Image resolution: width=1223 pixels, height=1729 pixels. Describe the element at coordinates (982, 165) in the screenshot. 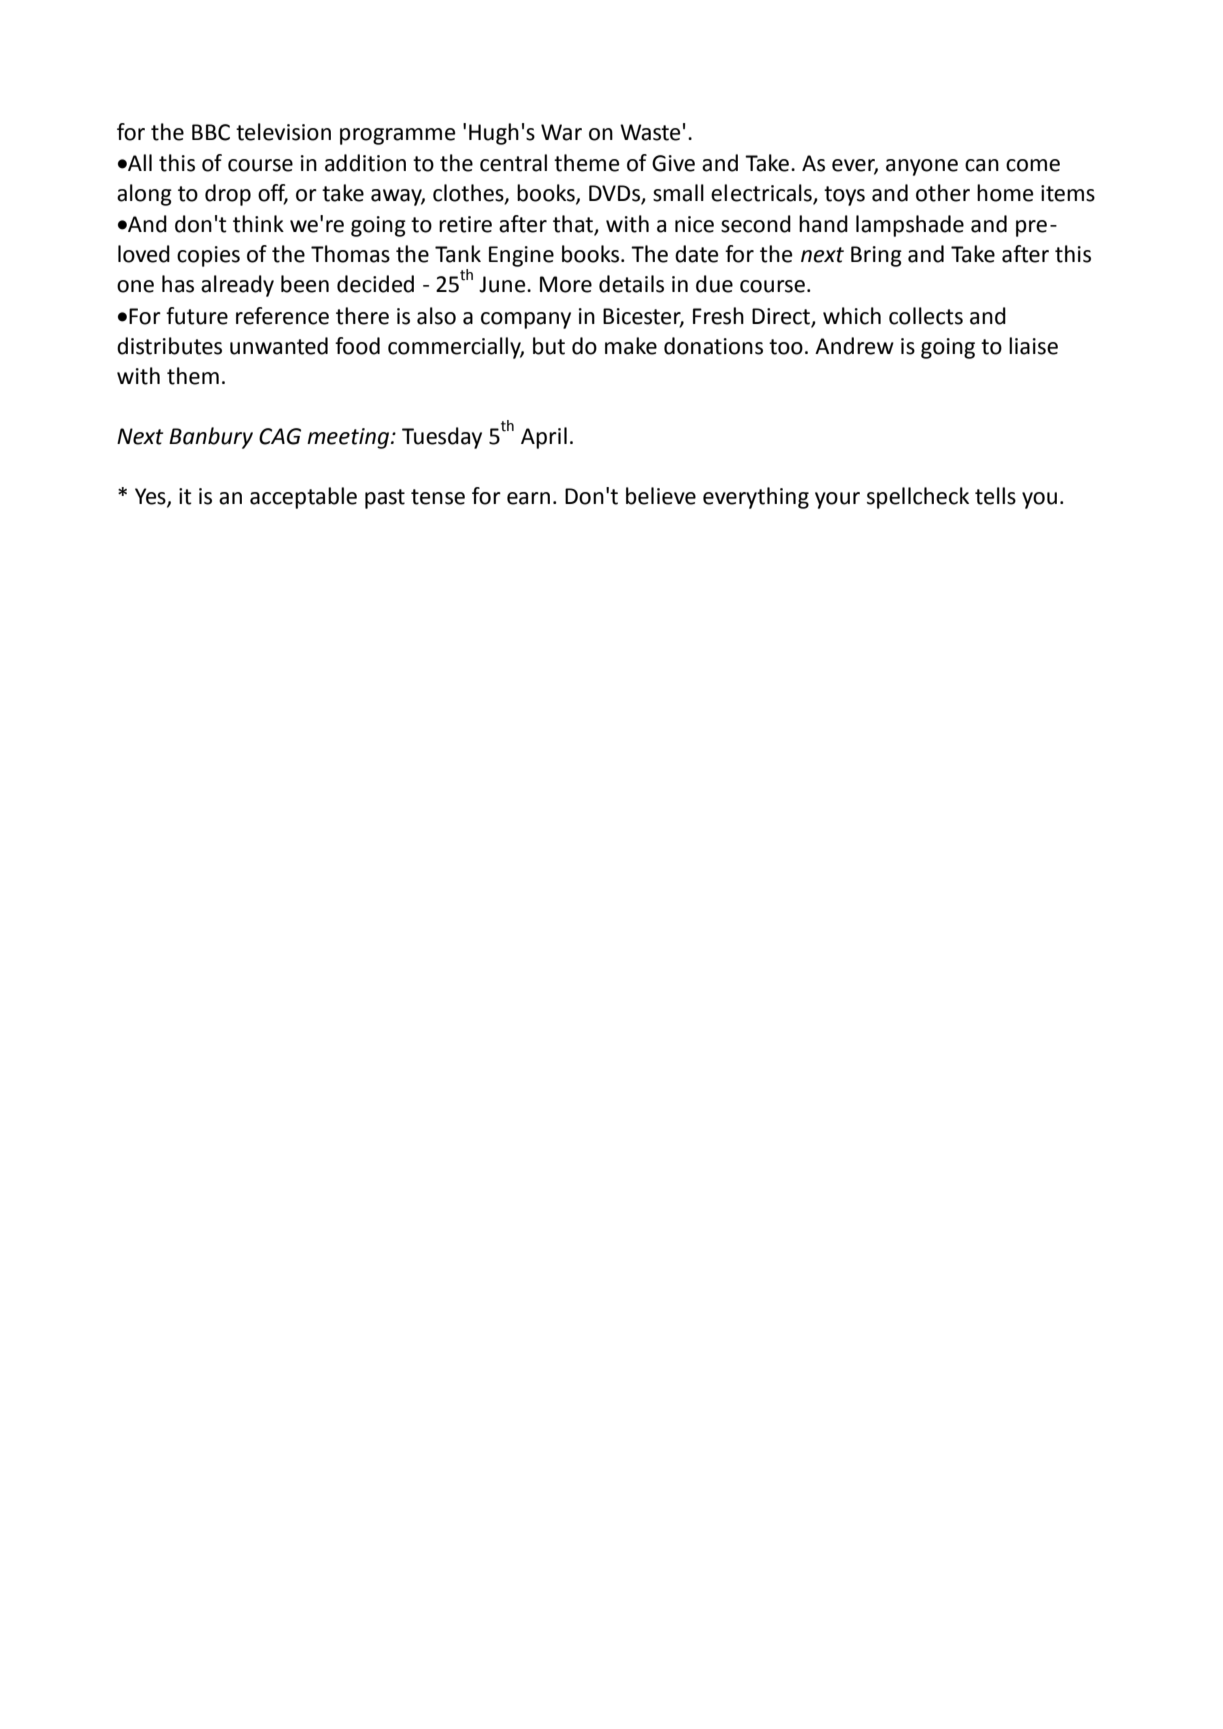

I see `can` at that location.
